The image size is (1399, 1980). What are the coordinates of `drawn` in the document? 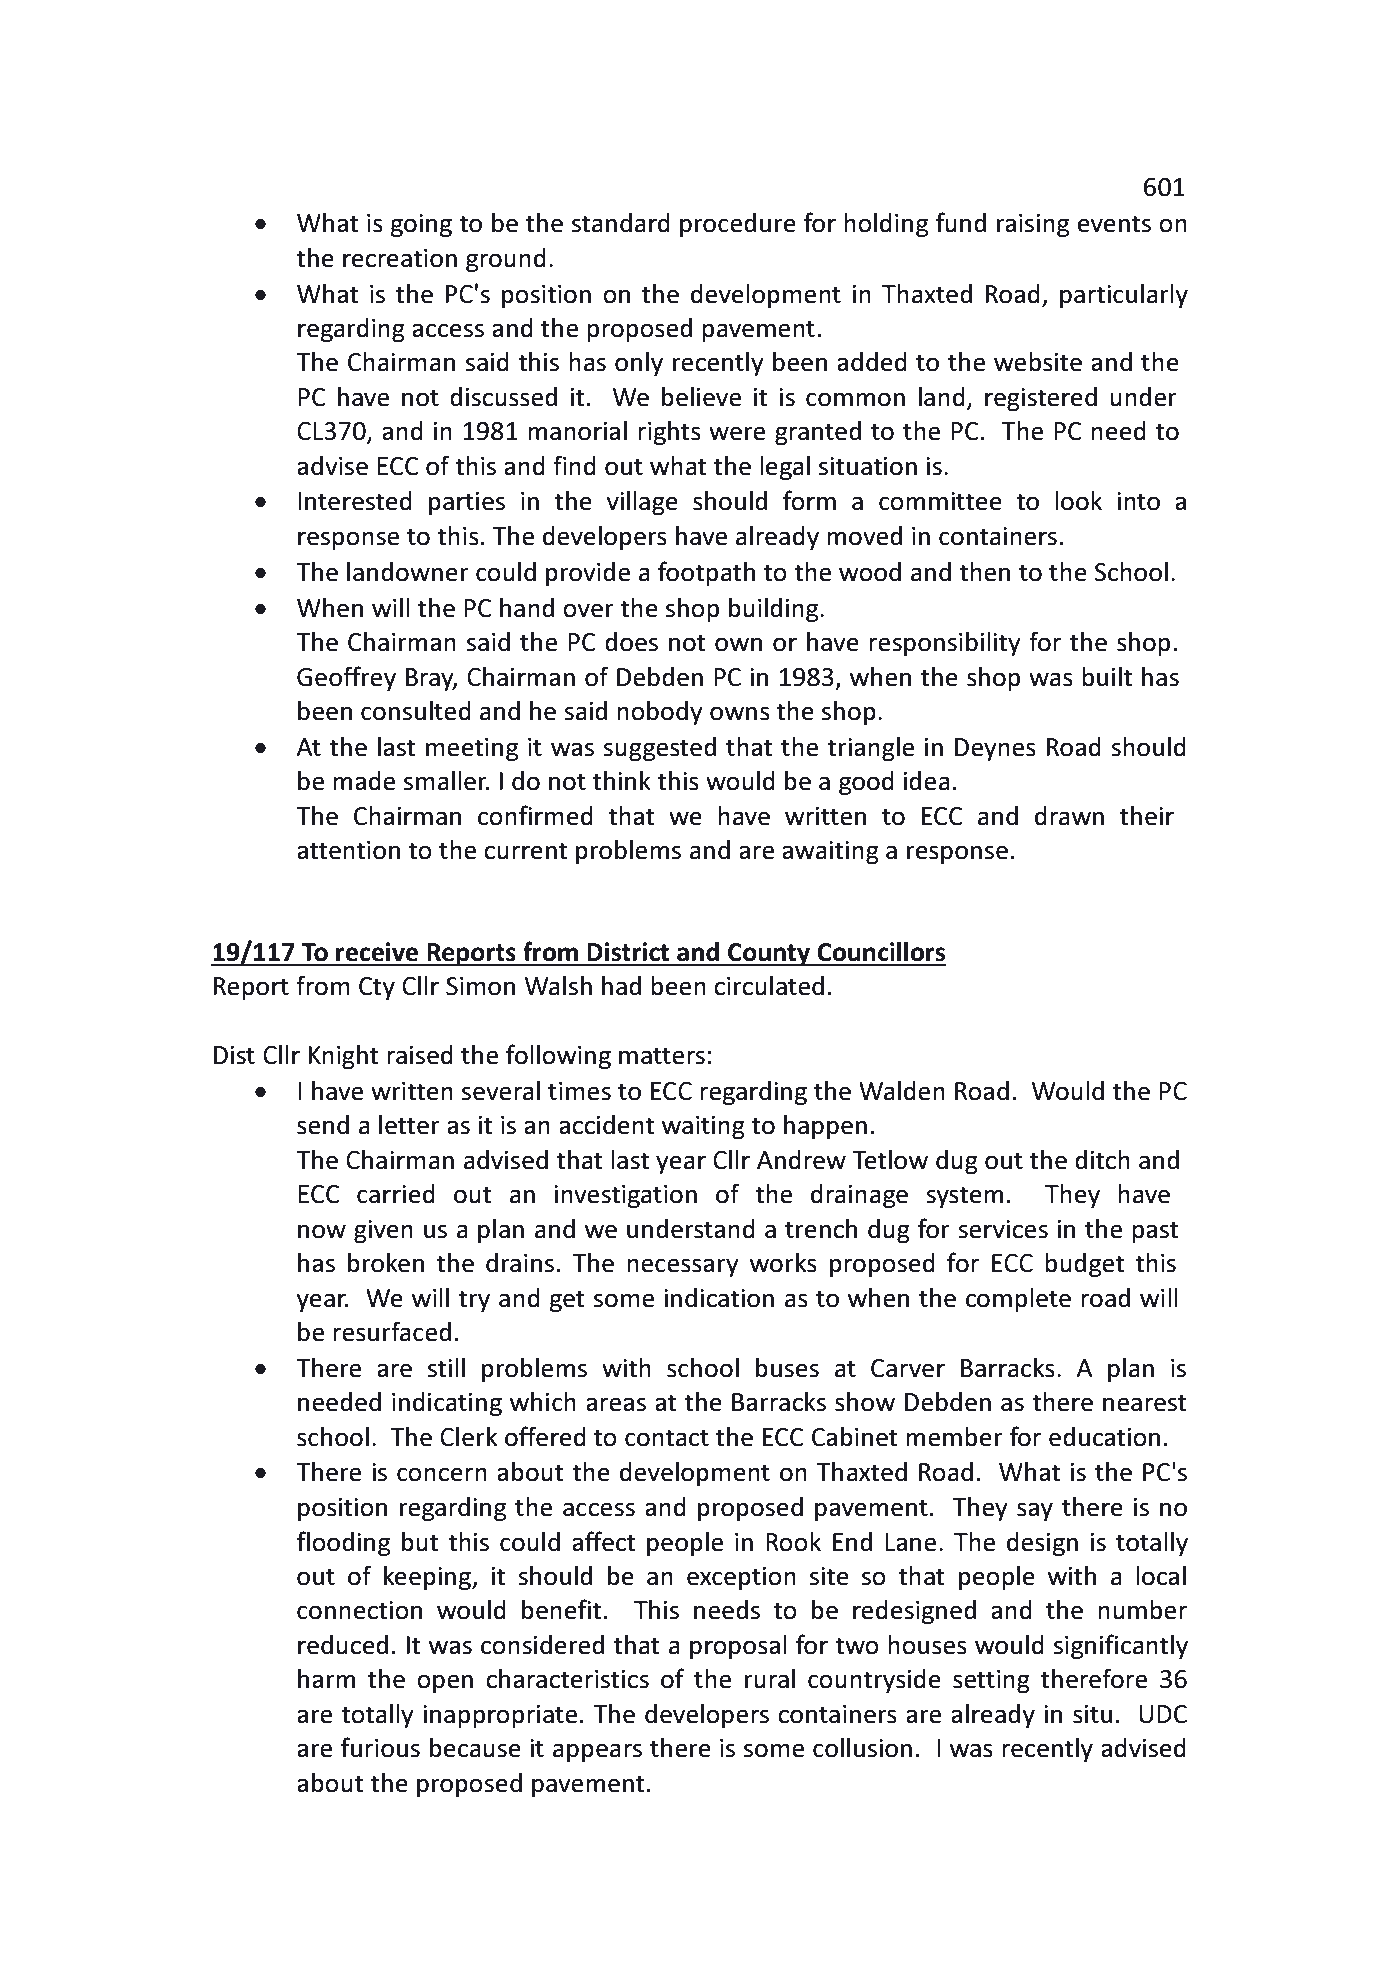 It's located at (1069, 816).
